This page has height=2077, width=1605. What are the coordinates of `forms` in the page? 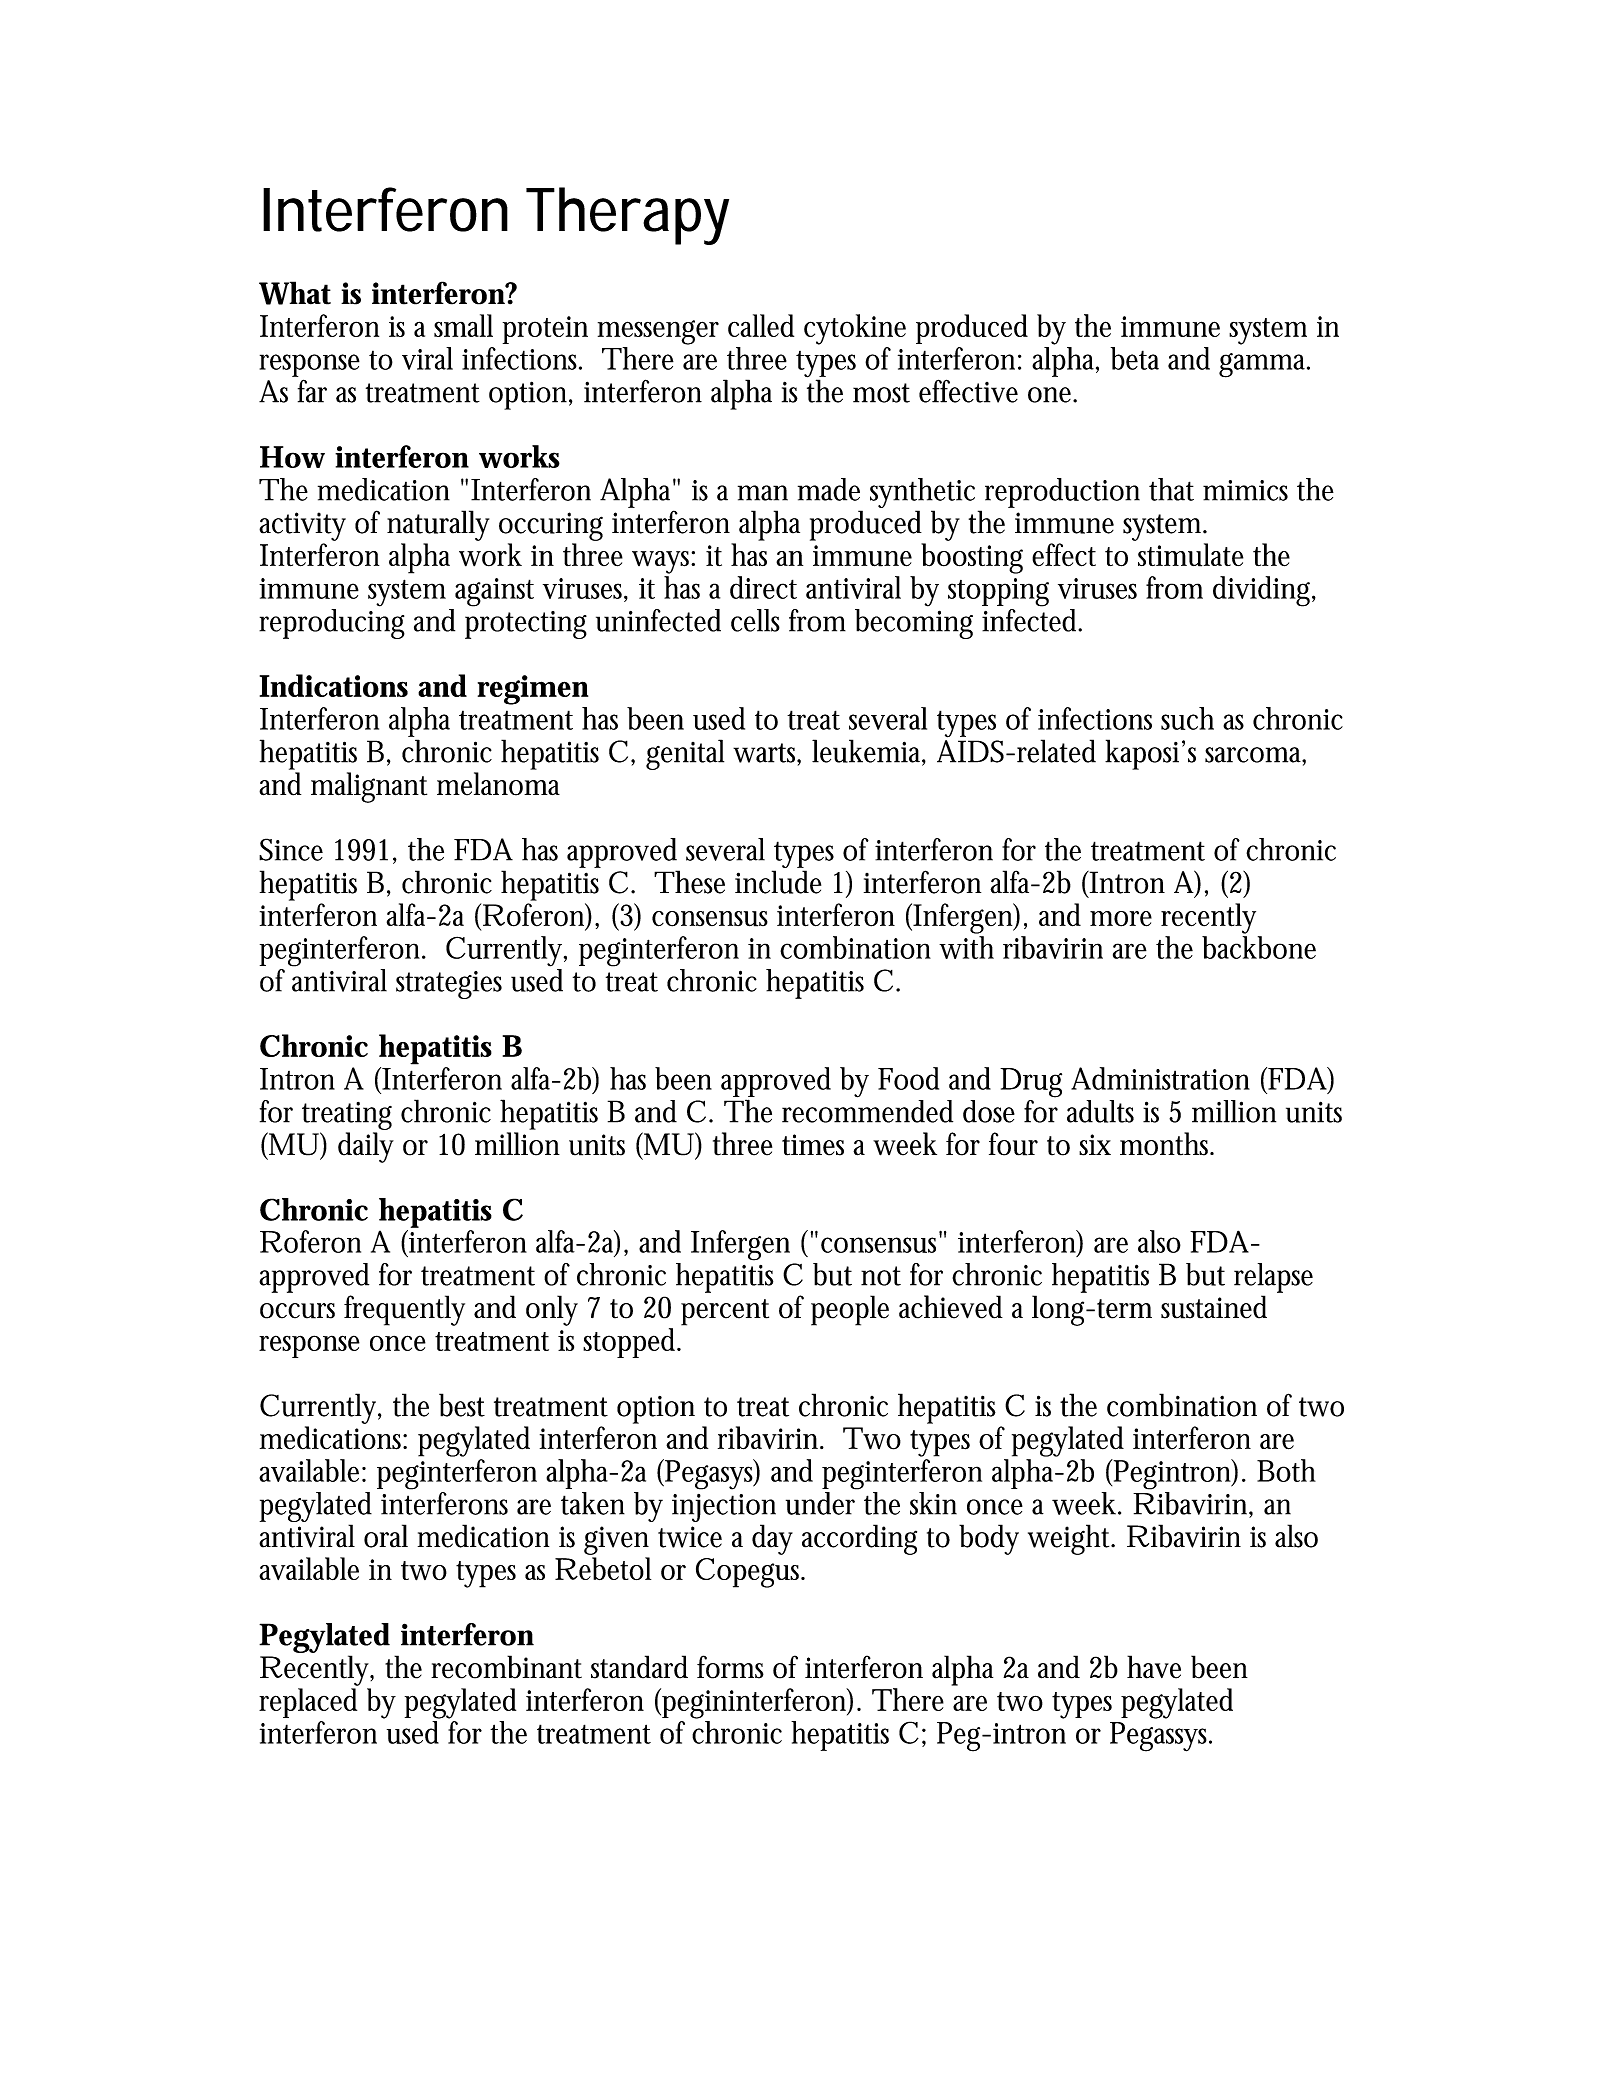 It's located at (730, 1667).
